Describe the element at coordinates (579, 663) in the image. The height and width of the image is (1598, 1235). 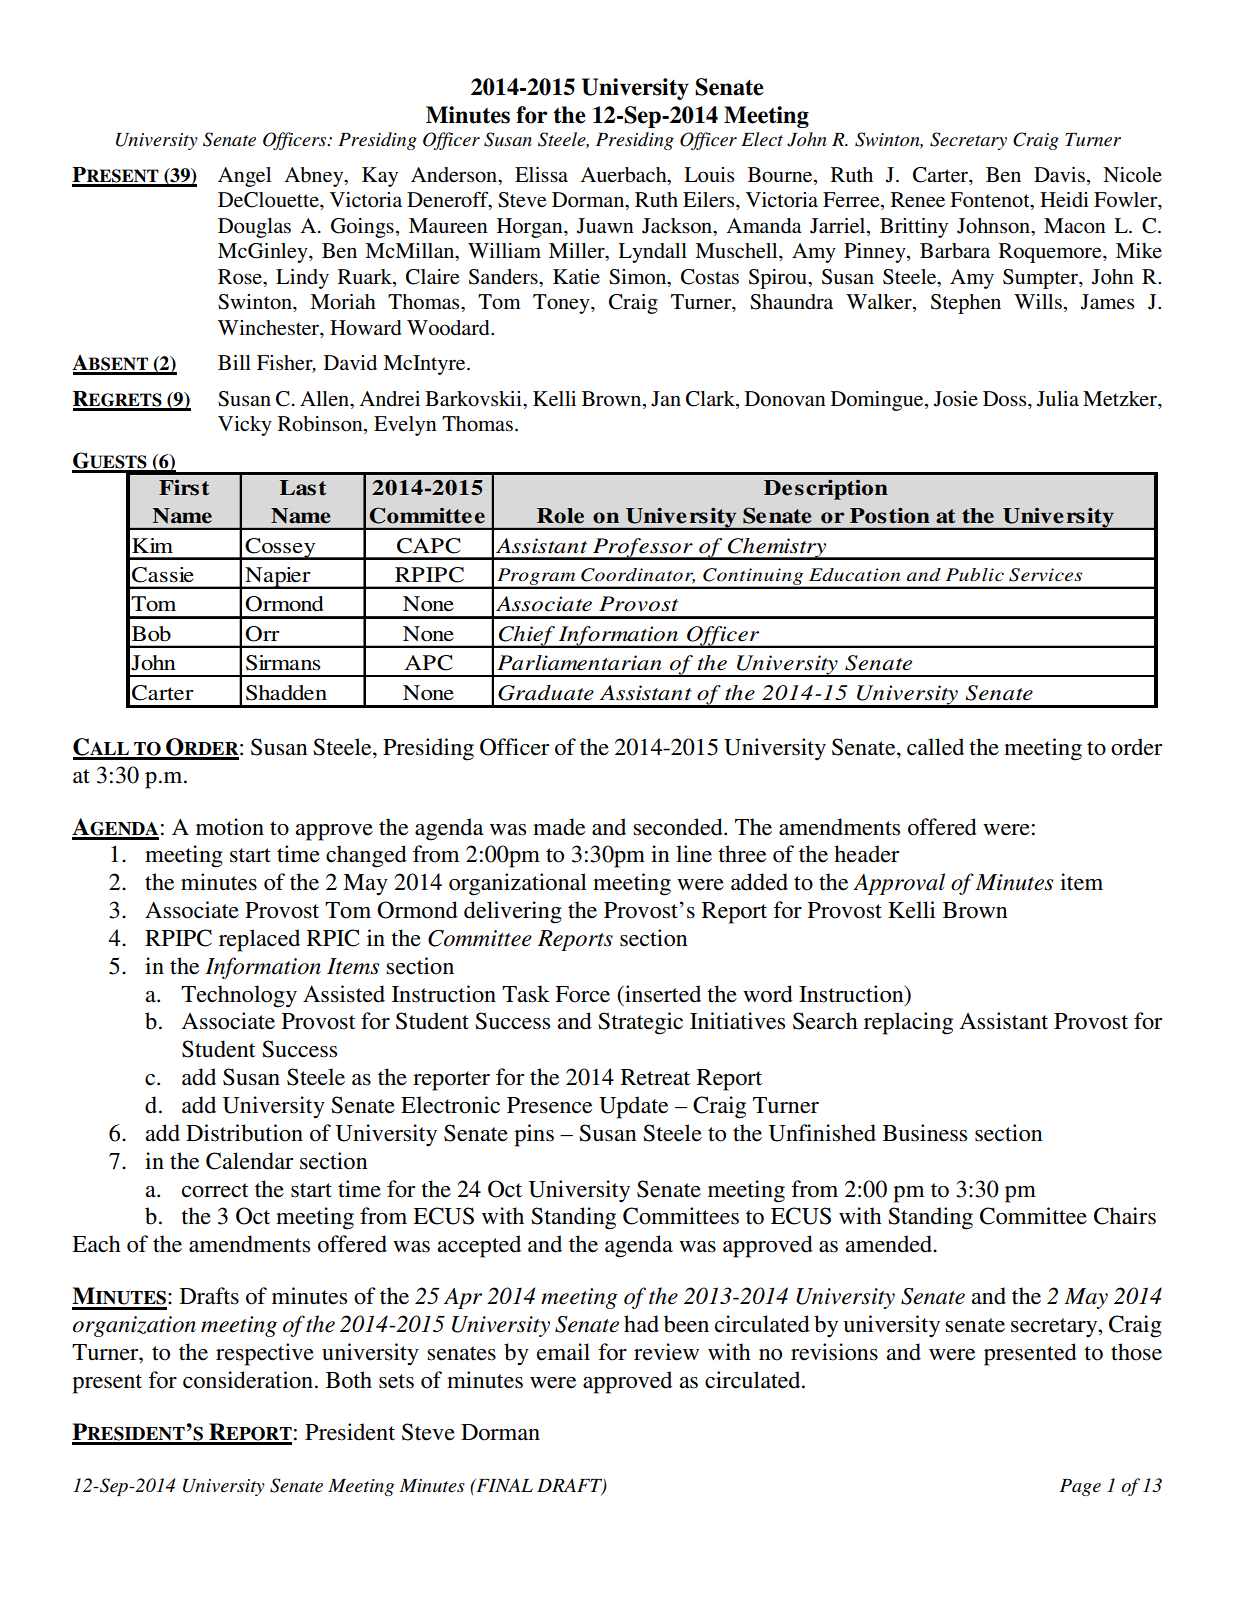
I see `Parliamentarian` at that location.
